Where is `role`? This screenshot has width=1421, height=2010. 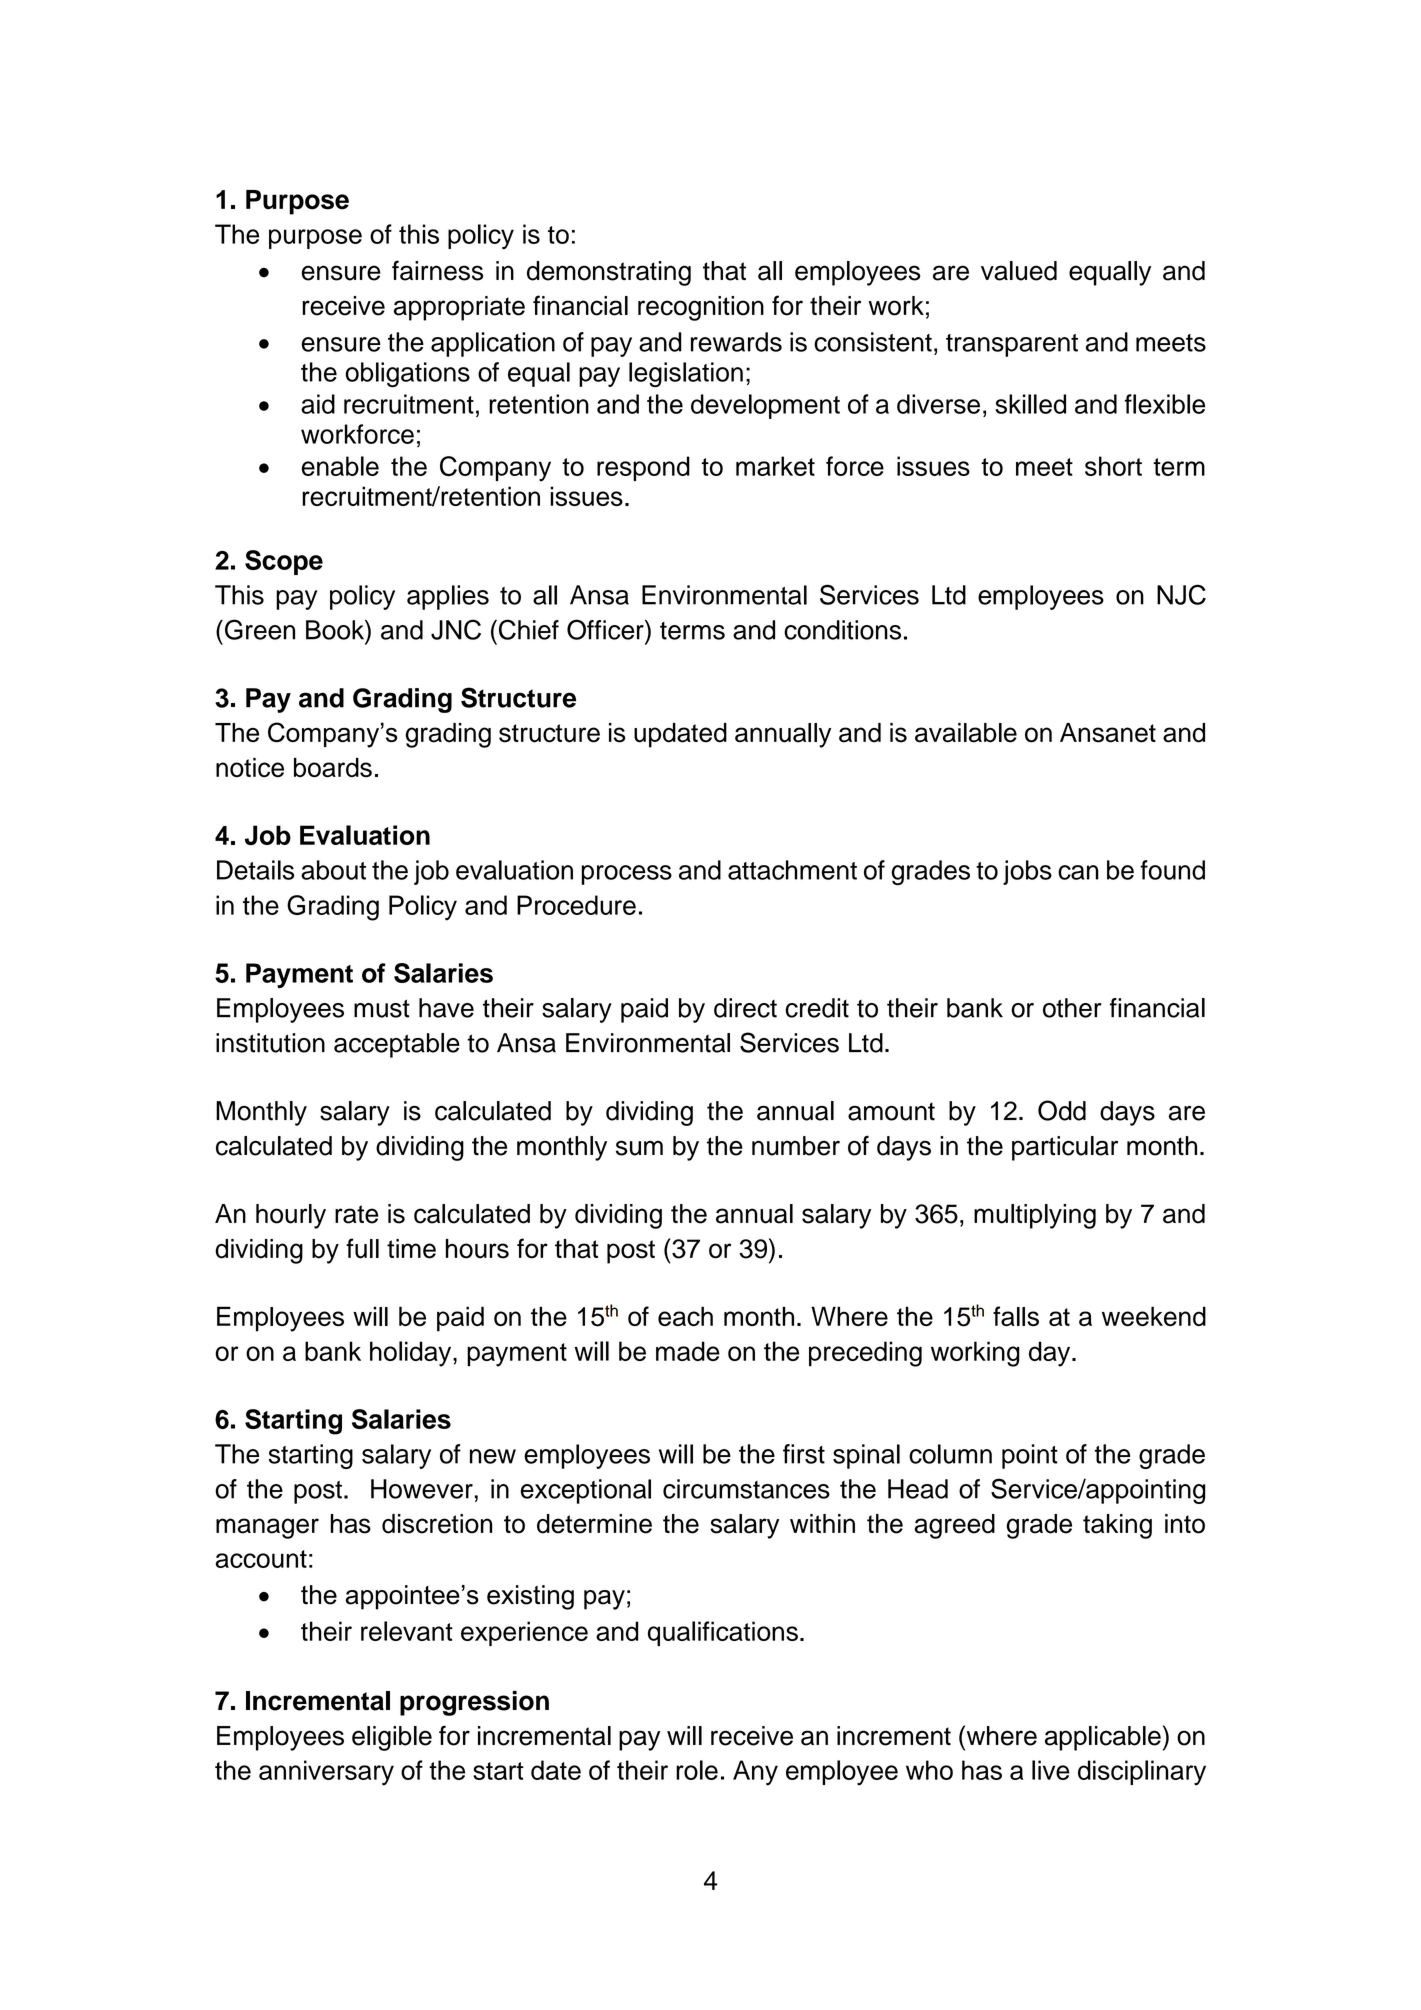
role is located at coordinates (697, 1770).
